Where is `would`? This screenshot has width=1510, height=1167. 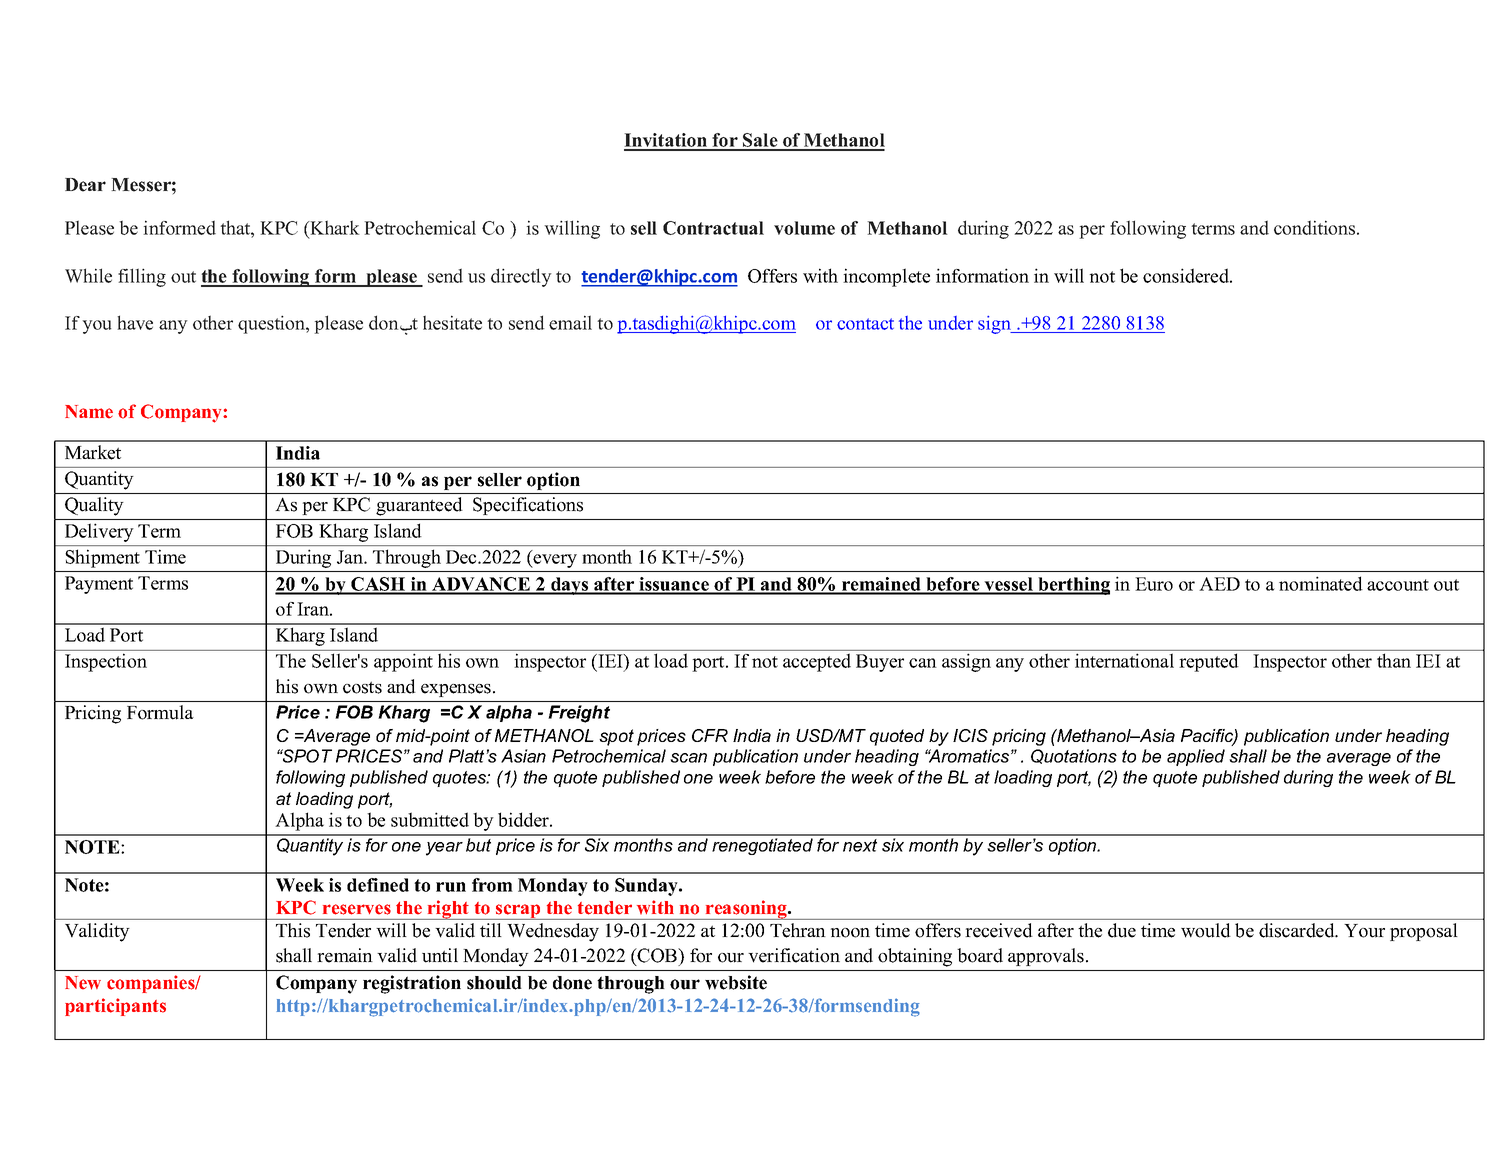
would is located at coordinates (1206, 930).
